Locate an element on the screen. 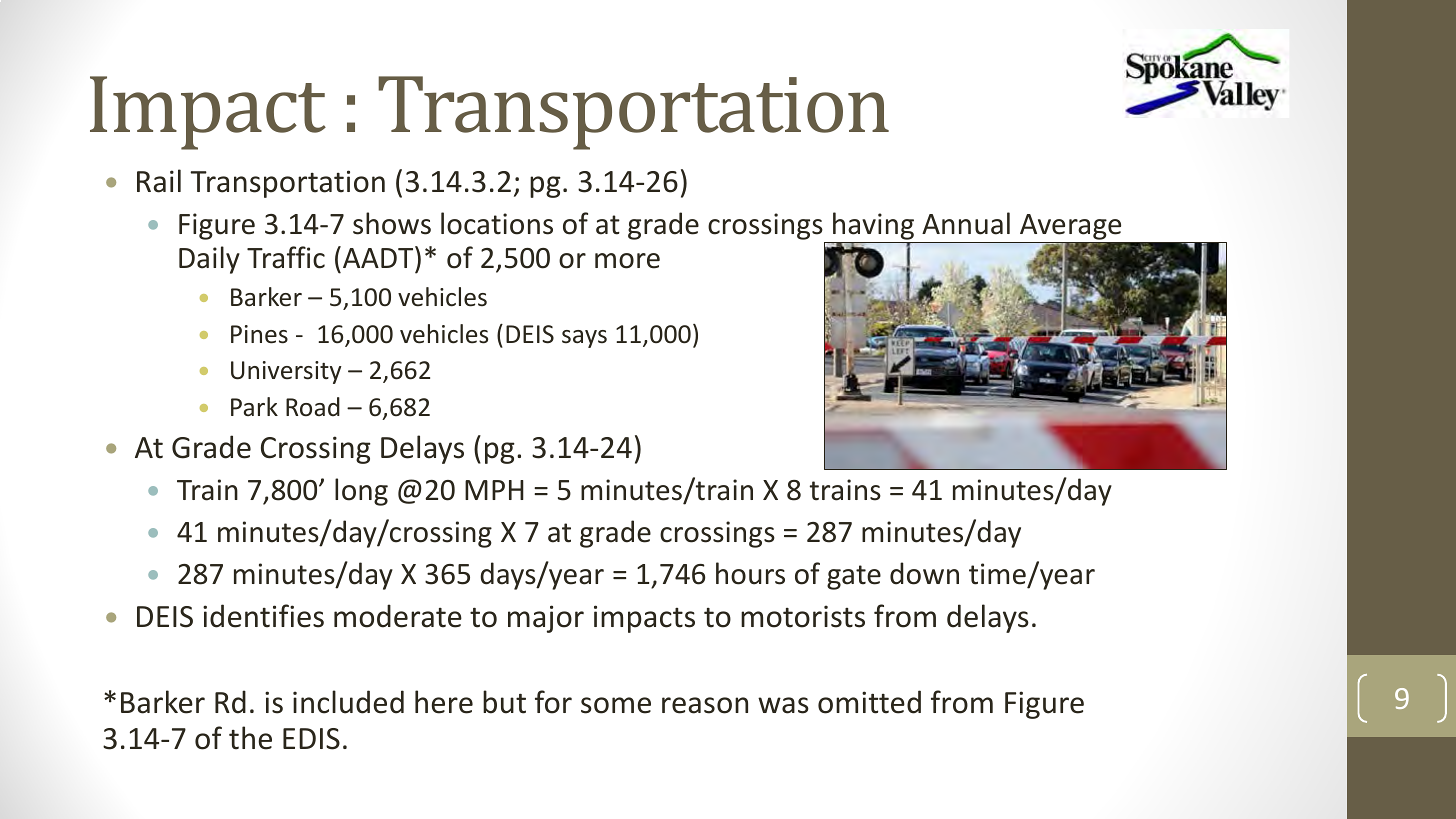  omitted is located at coordinates (869, 702).
